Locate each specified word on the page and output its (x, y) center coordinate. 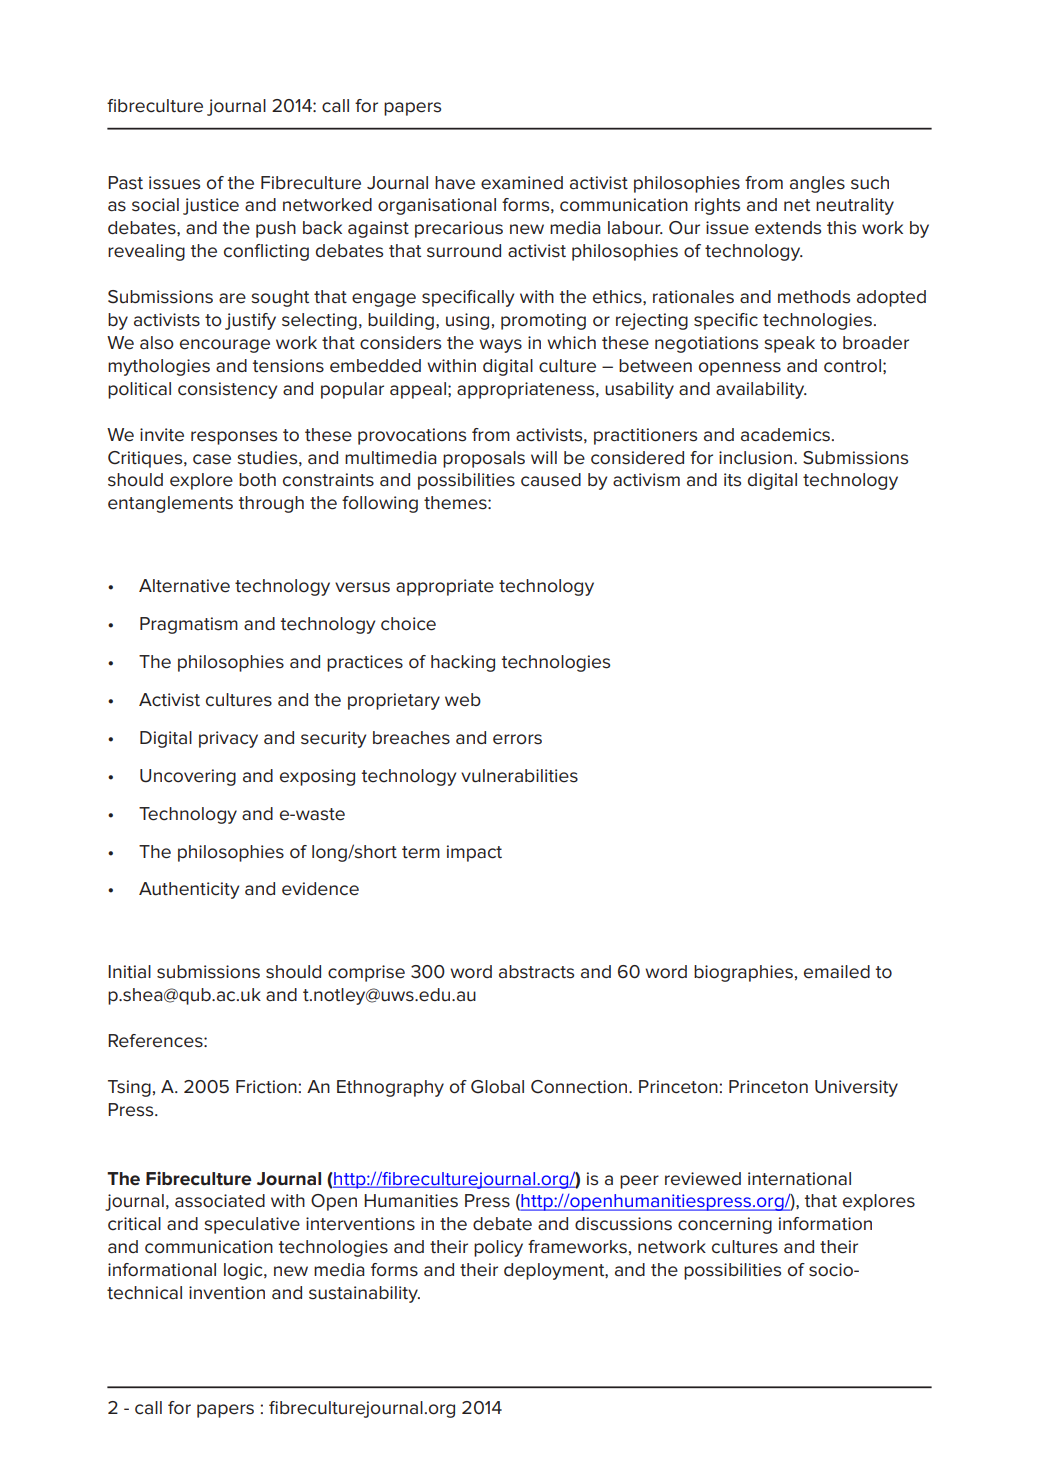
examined (522, 183)
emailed (837, 972)
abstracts (536, 972)
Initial (129, 972)
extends (788, 228)
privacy (228, 739)
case (212, 459)
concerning (725, 1225)
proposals (484, 459)
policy (498, 1248)
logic (244, 1271)
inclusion (755, 458)
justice (211, 206)
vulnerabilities (519, 776)
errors (517, 739)
